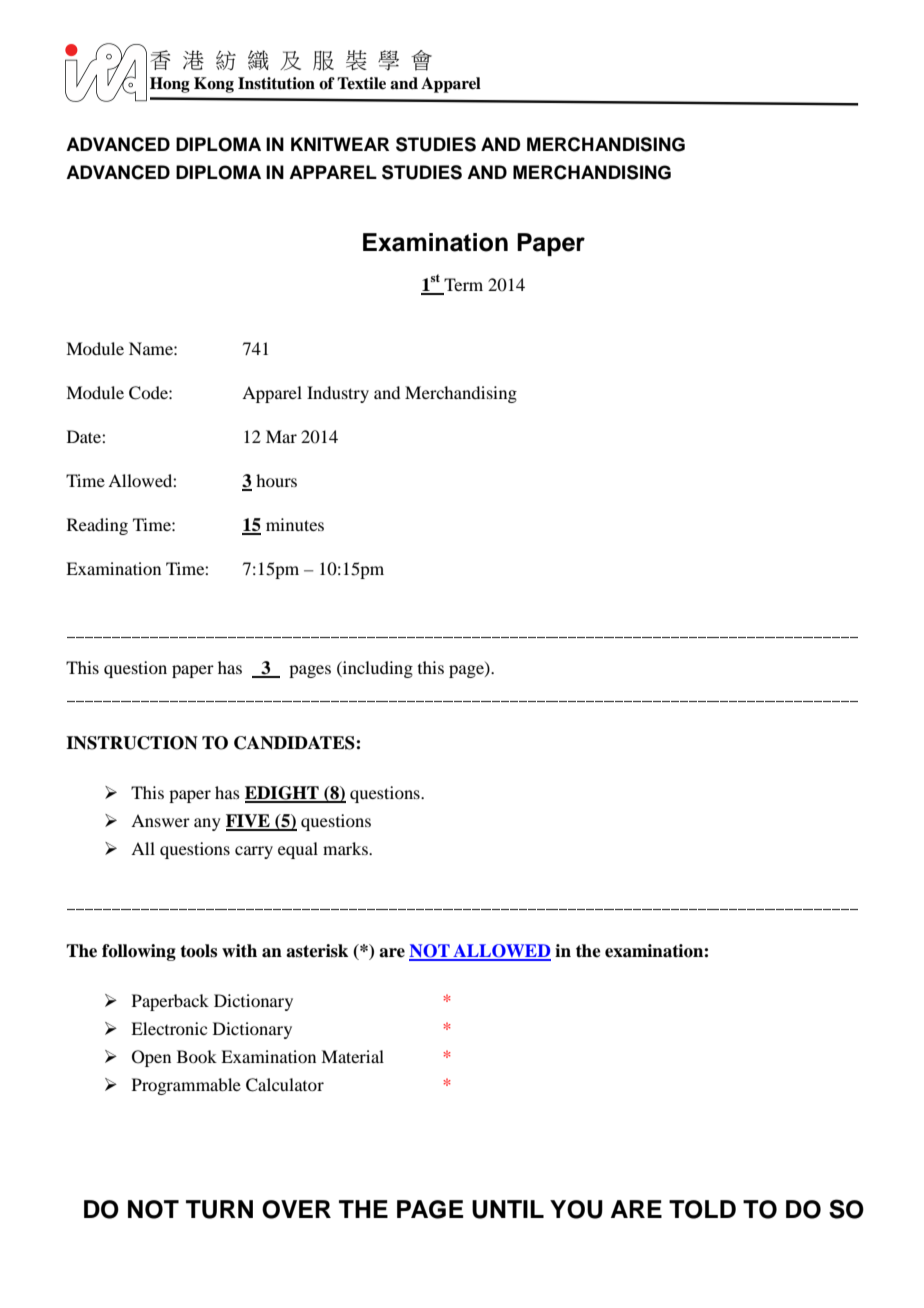  Describe the element at coordinates (462, 286) in the image. I see `Term` at that location.
